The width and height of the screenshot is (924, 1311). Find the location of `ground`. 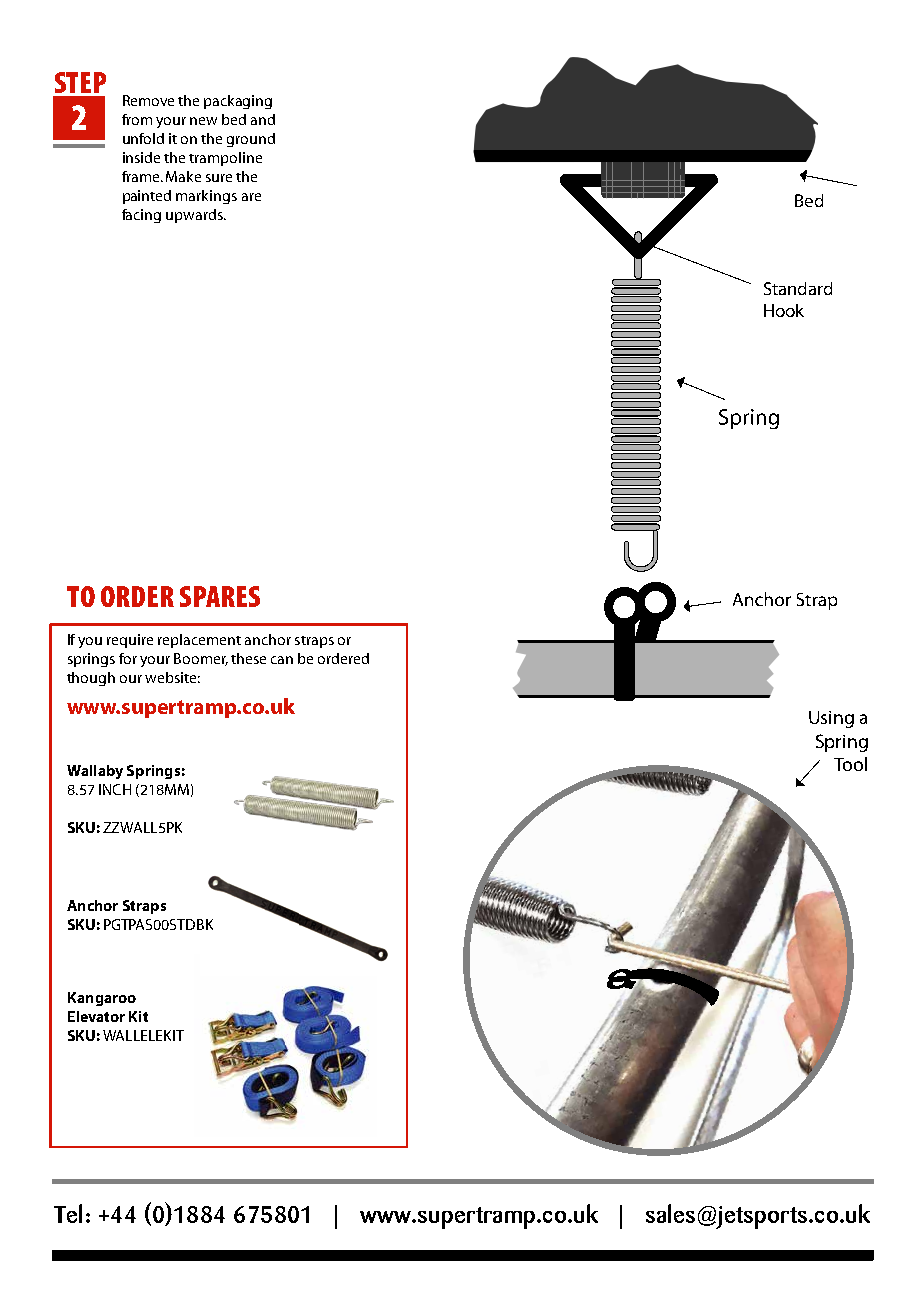

ground is located at coordinates (251, 140).
